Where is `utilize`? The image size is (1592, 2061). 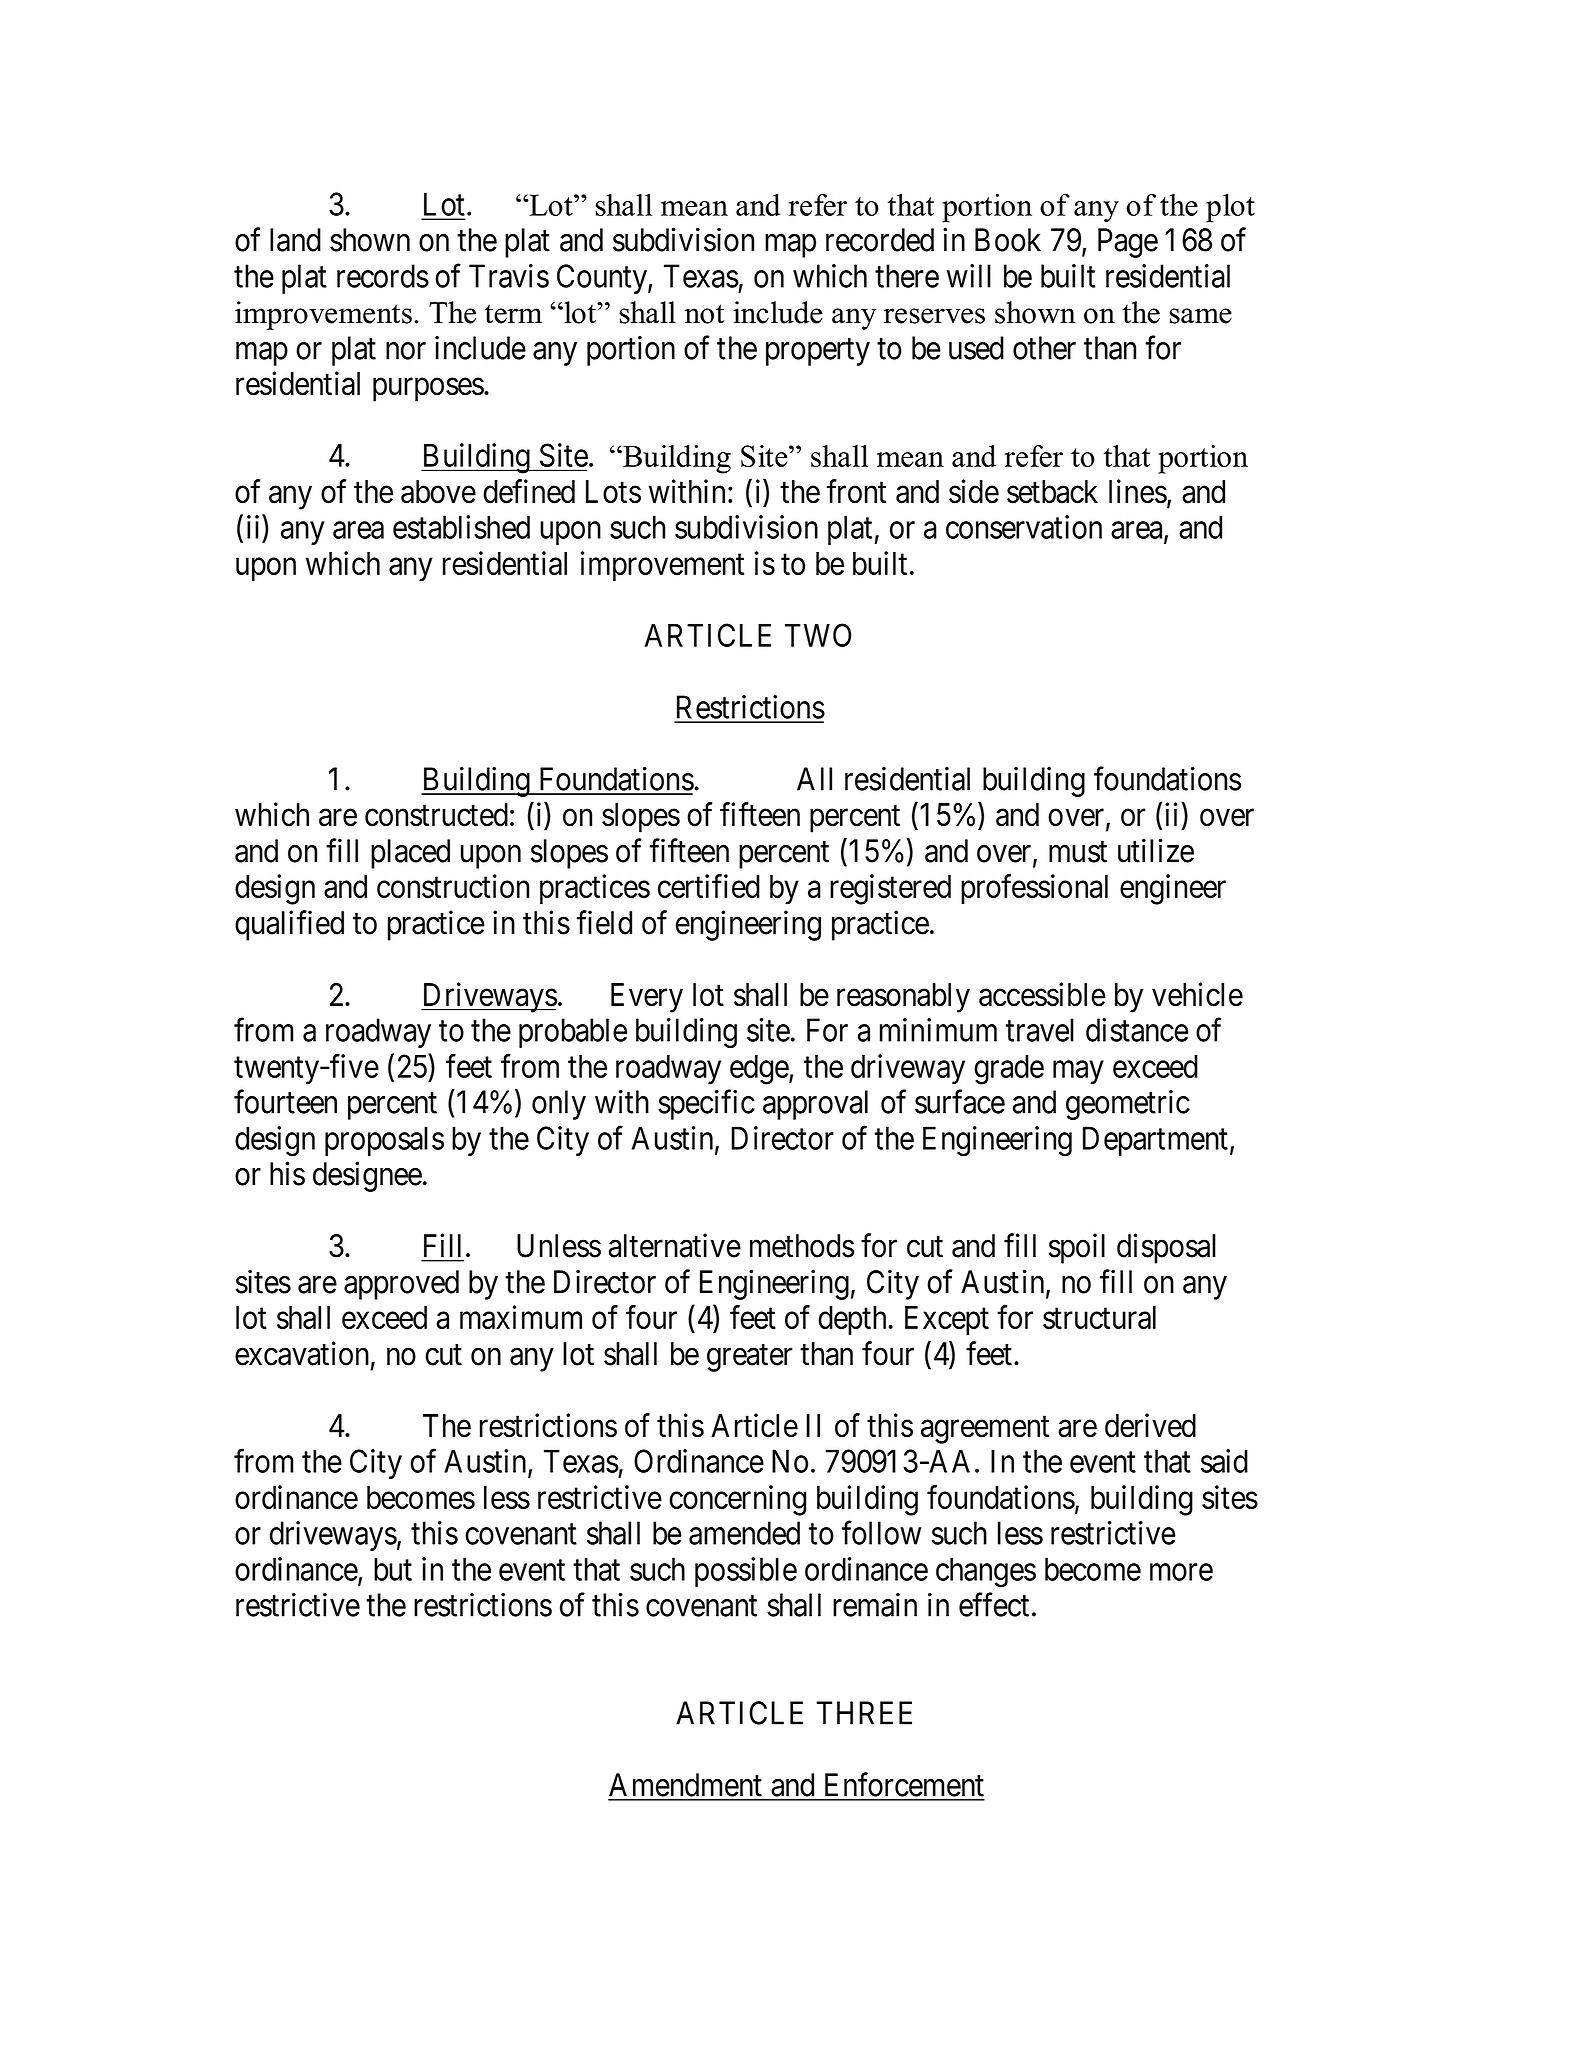 utilize is located at coordinates (1156, 850).
